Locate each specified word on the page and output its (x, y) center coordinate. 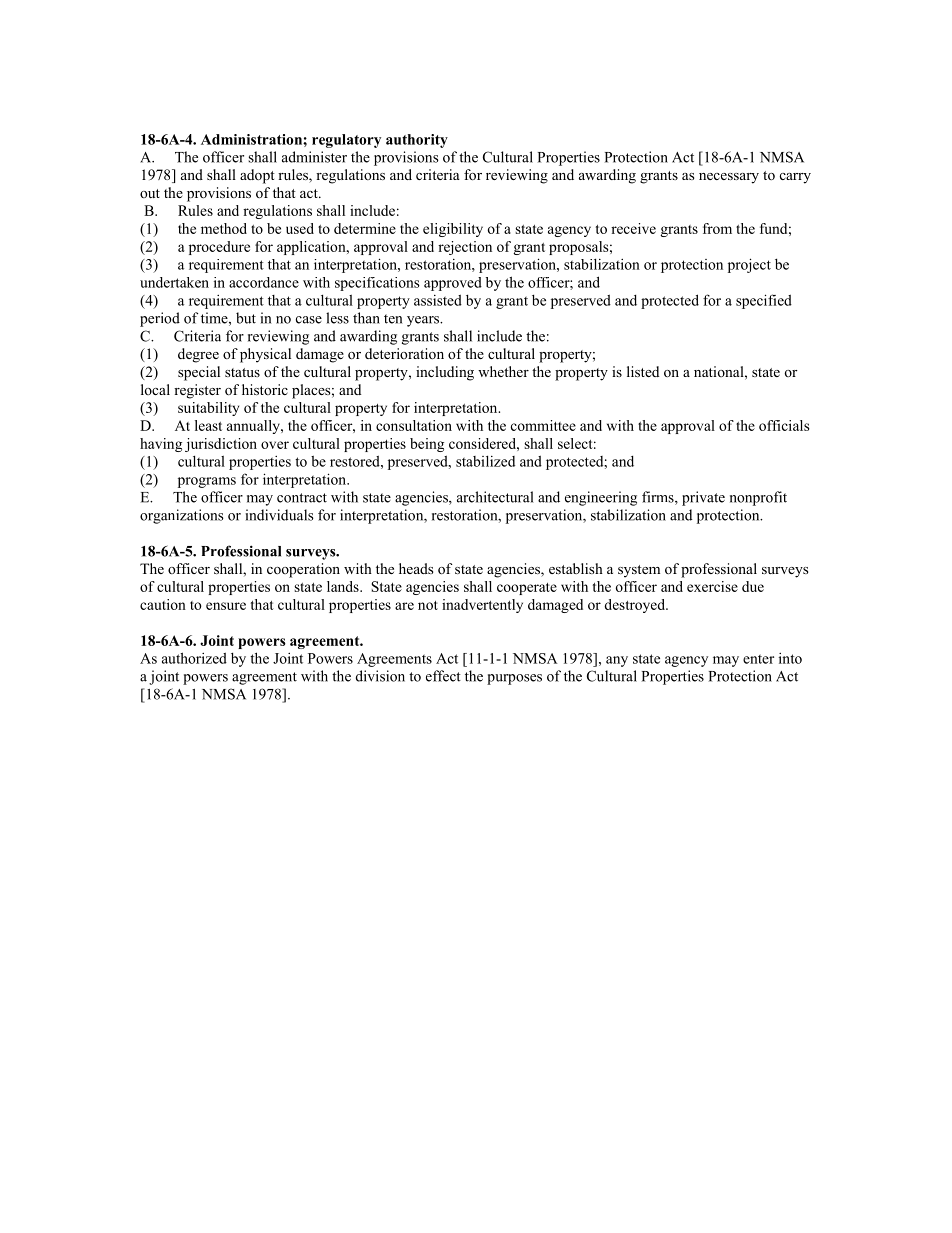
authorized (194, 658)
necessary (729, 178)
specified (764, 301)
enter (758, 659)
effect (443, 676)
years (424, 321)
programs (207, 482)
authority (417, 141)
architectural (495, 497)
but (246, 318)
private (703, 498)
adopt (257, 176)
